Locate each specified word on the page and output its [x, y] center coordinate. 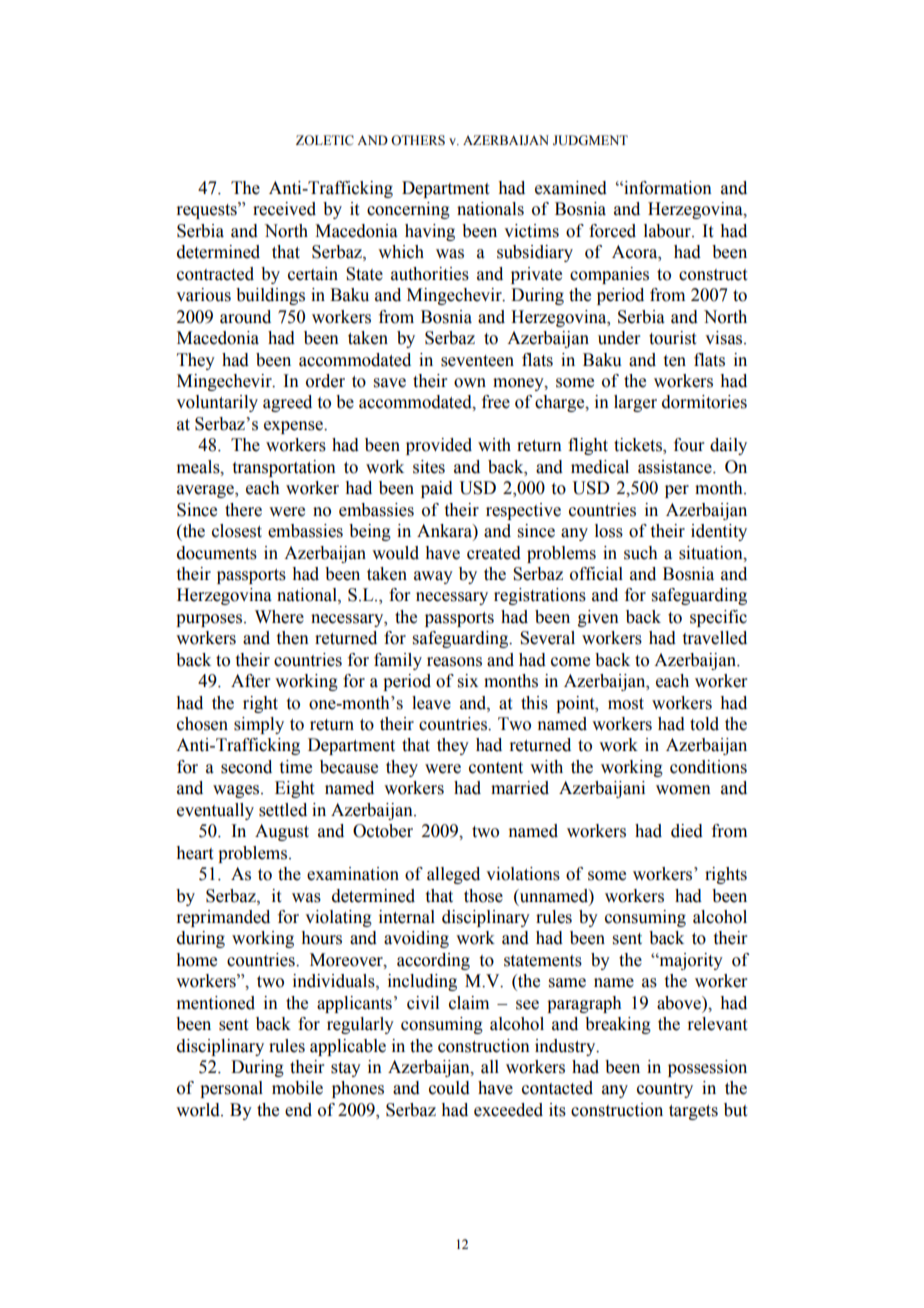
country [665, 1090]
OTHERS [418, 140]
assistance [676, 467]
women [683, 790]
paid [437, 489]
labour [668, 231]
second [246, 767]
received [284, 209]
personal [231, 1089]
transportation [284, 468]
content [496, 768]
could [449, 1088]
